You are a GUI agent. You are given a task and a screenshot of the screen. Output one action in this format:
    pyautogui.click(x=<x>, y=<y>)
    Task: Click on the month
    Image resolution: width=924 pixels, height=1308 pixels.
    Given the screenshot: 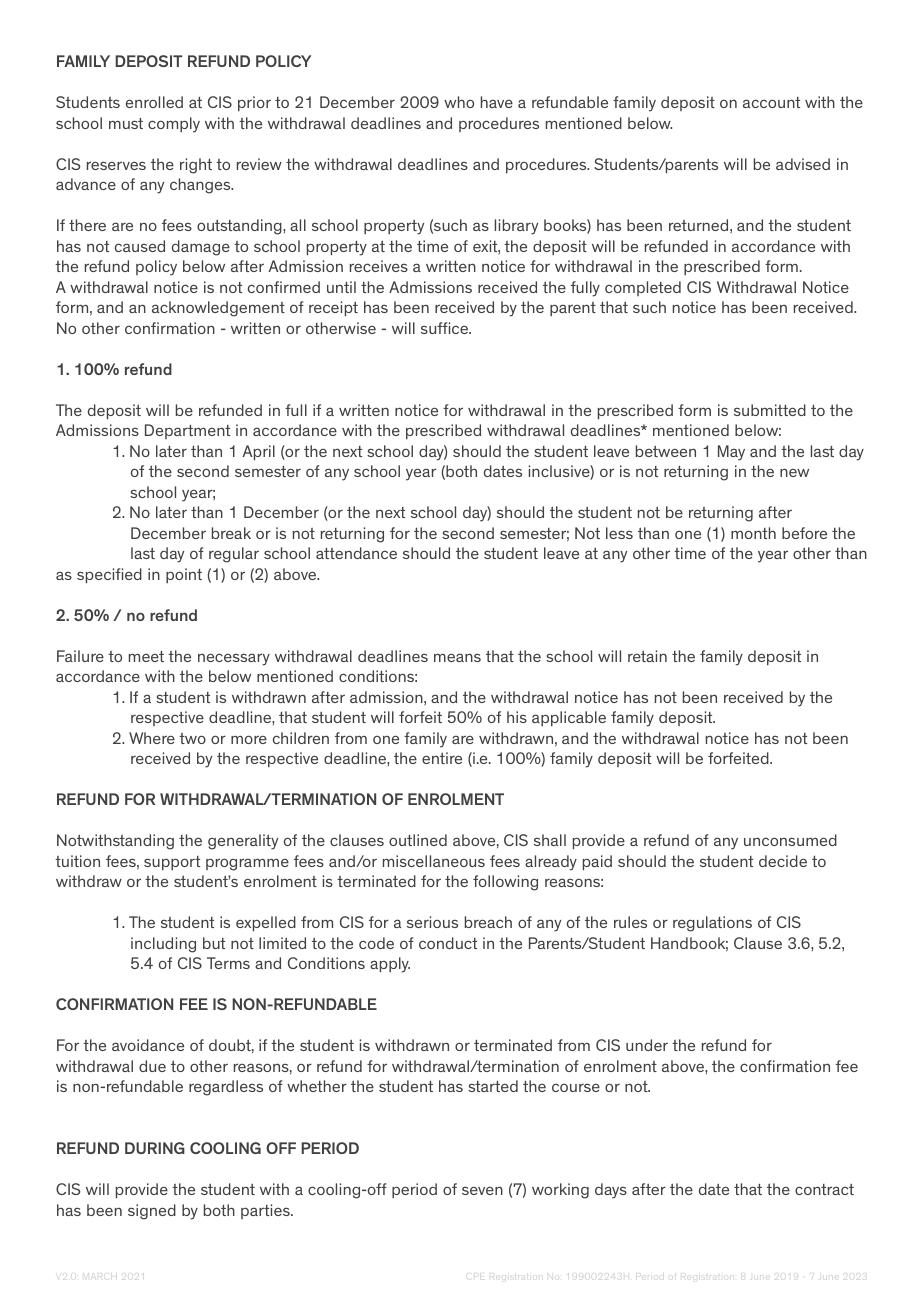 What is the action you would take?
    pyautogui.click(x=753, y=533)
